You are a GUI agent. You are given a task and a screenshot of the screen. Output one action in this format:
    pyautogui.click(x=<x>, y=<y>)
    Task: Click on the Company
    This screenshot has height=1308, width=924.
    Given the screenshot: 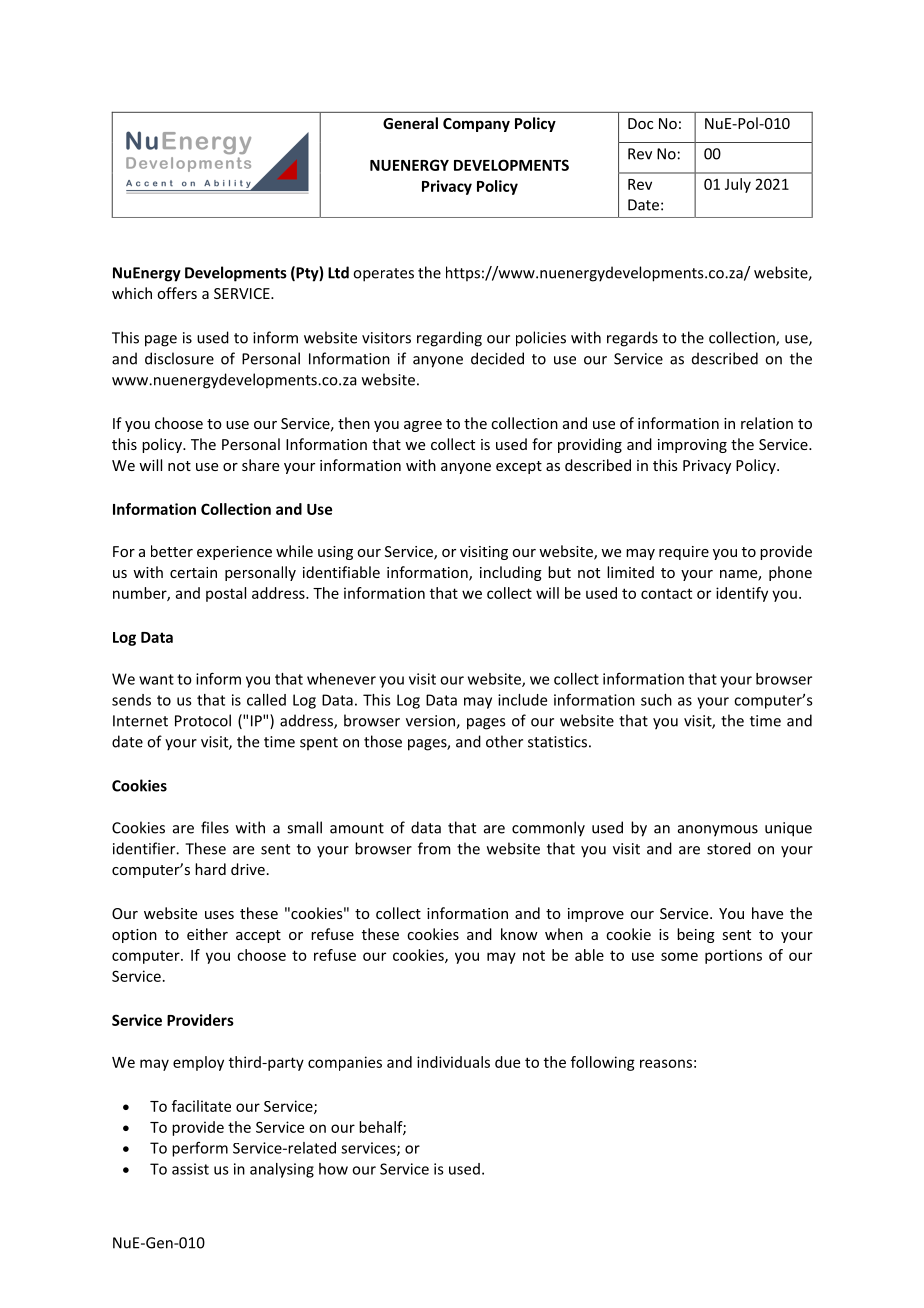 What is the action you would take?
    pyautogui.click(x=476, y=125)
